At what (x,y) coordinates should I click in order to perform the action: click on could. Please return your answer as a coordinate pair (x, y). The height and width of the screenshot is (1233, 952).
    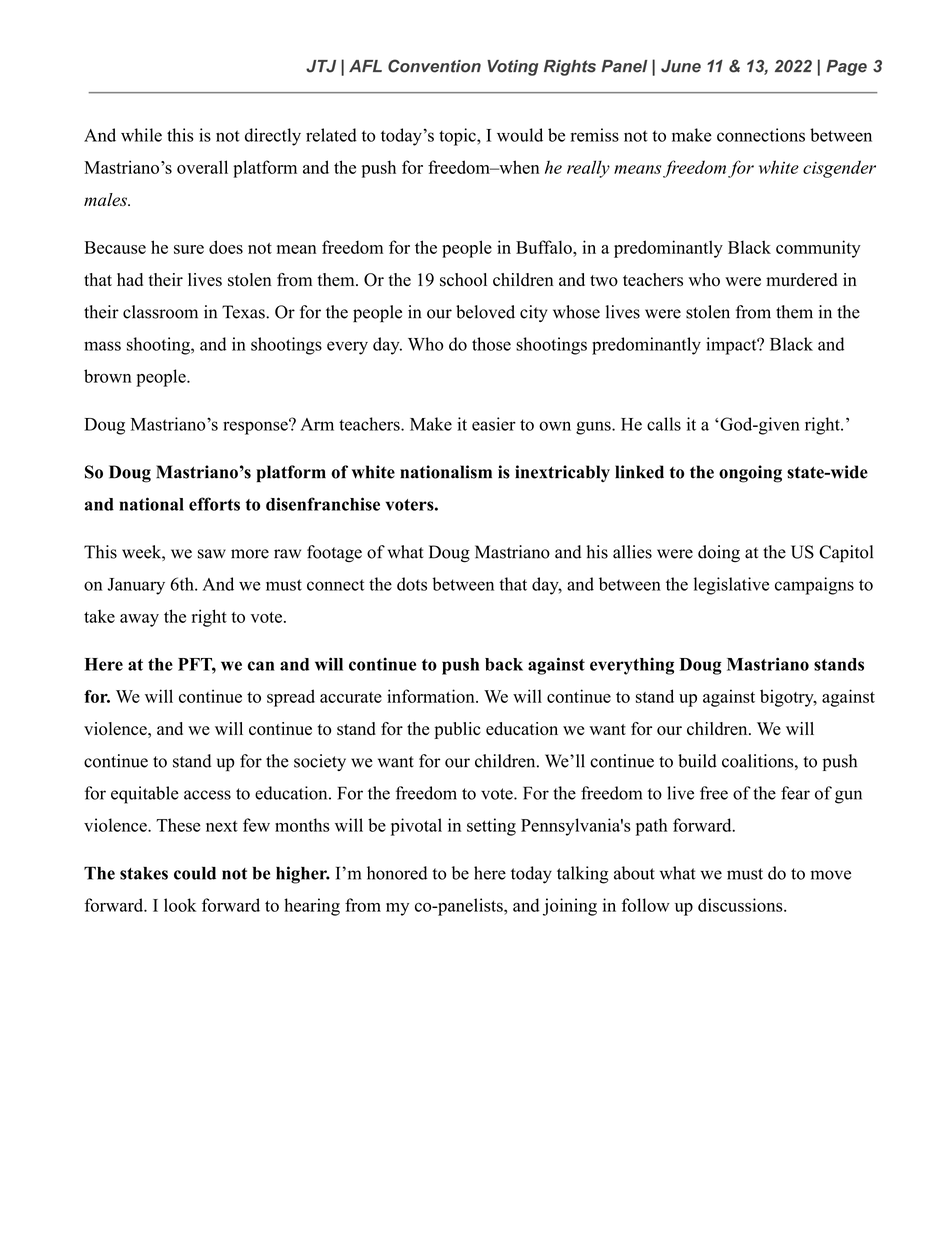
    Looking at the image, I should click on (195, 873).
